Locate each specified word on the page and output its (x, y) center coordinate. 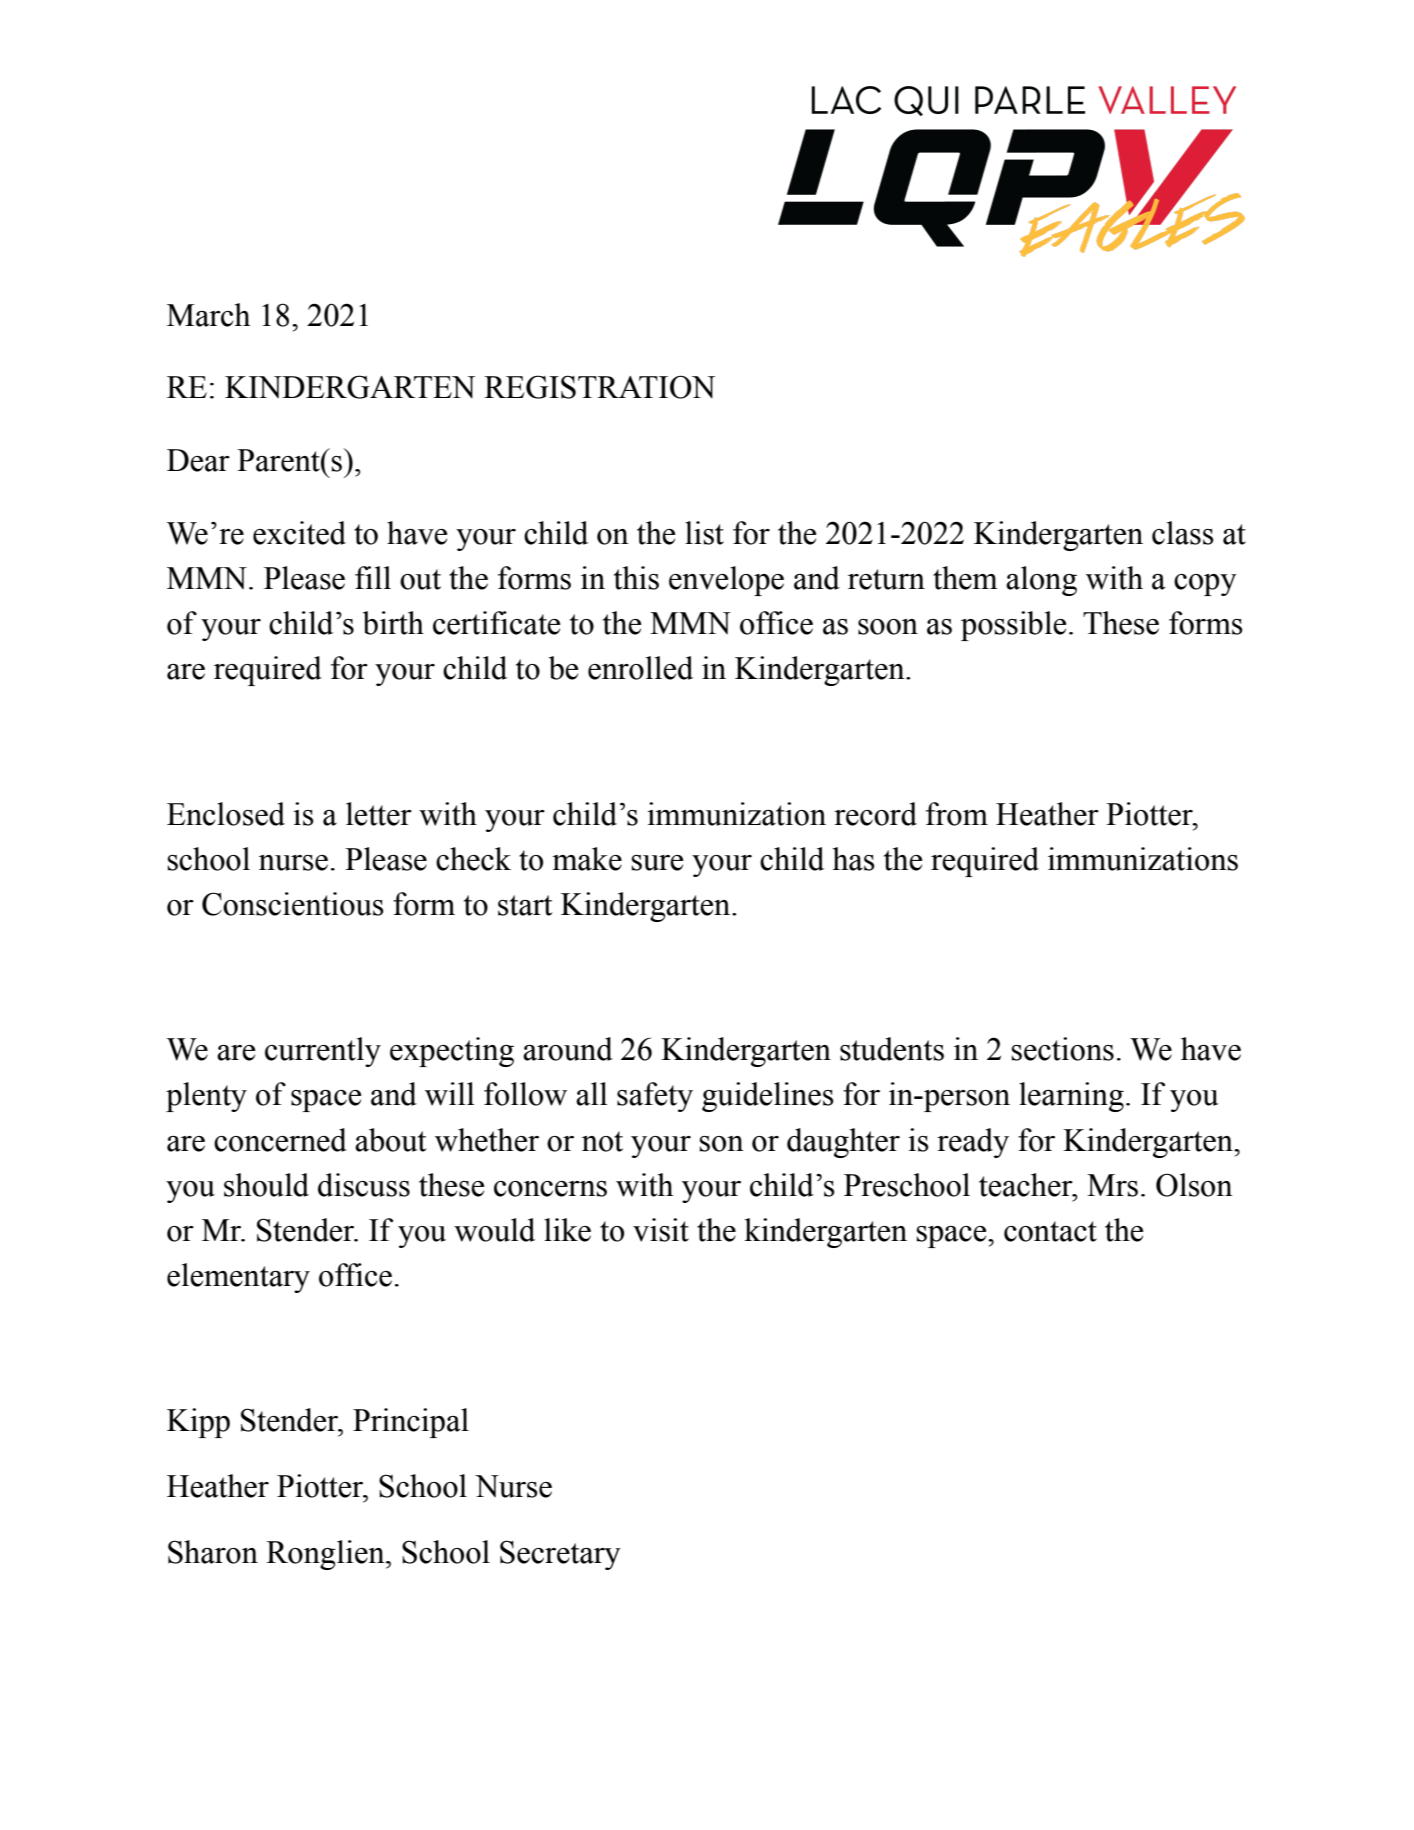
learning (1071, 1097)
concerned (280, 1140)
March (208, 315)
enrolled (640, 668)
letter (379, 814)
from (957, 814)
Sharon (213, 1552)
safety (655, 1097)
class (1183, 533)
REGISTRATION (599, 387)
